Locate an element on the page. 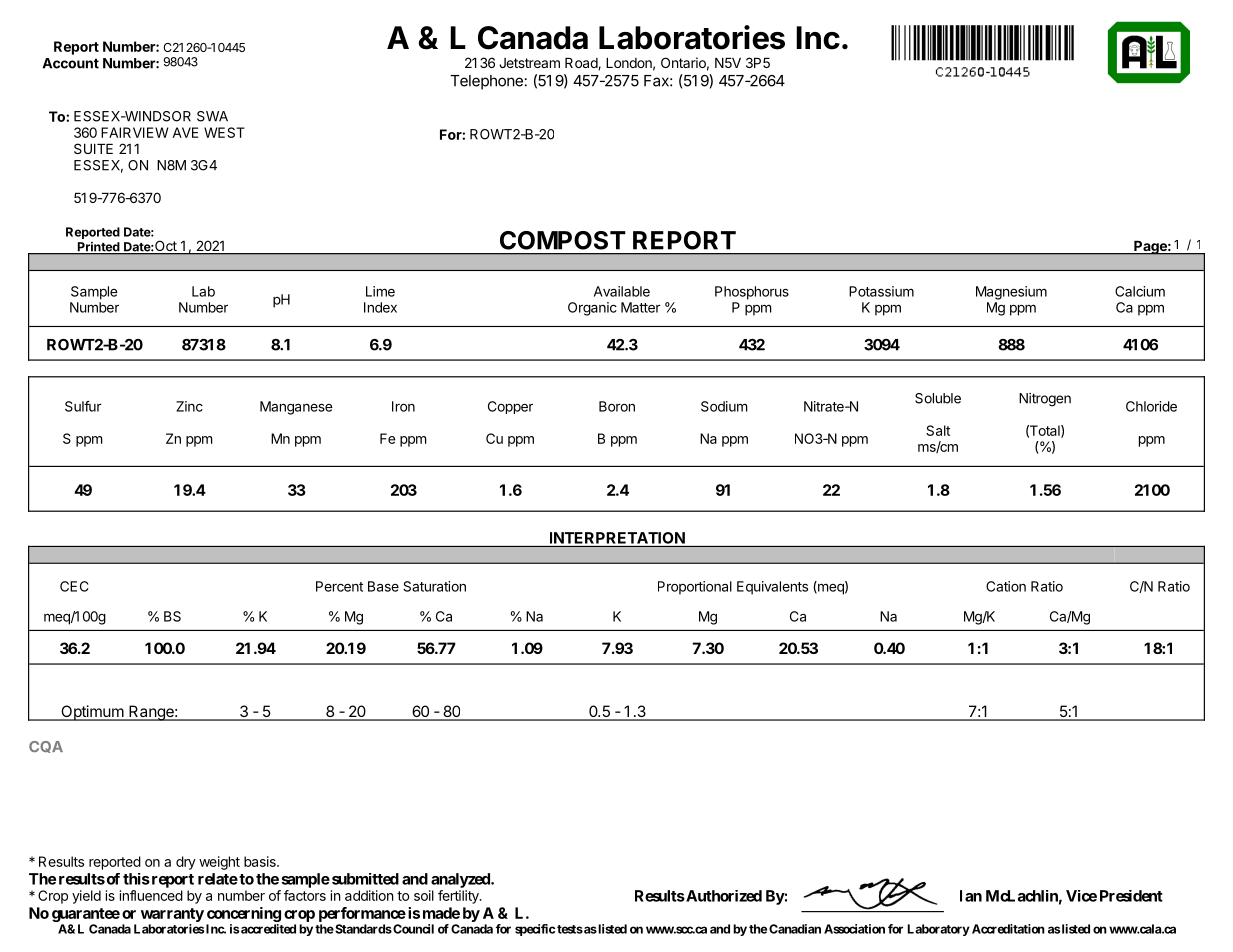 This image has height=952, width=1233. Zinc is located at coordinates (189, 406).
